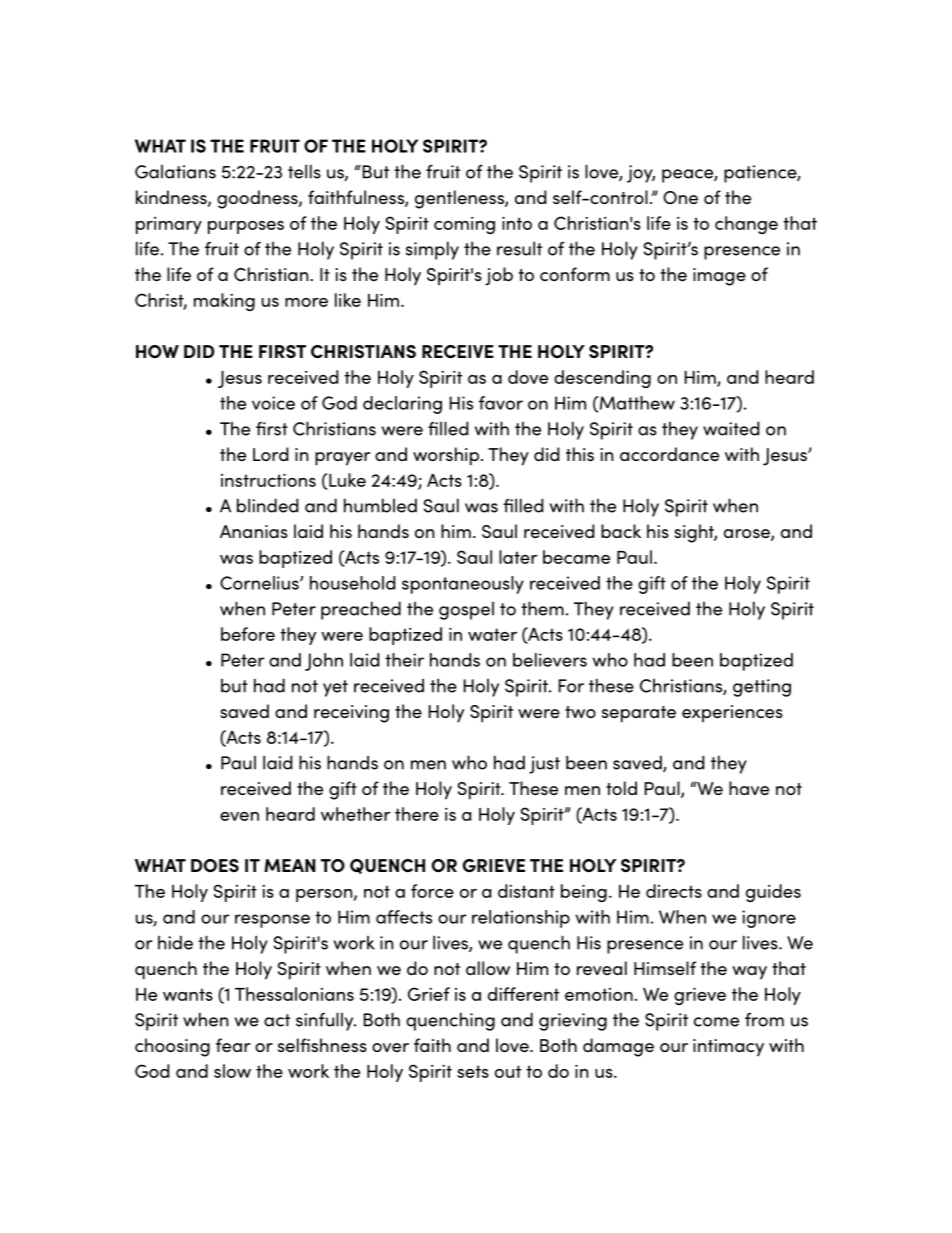 Image resolution: width=952 pixels, height=1233 pixels. I want to click on gospel, so click(466, 611).
